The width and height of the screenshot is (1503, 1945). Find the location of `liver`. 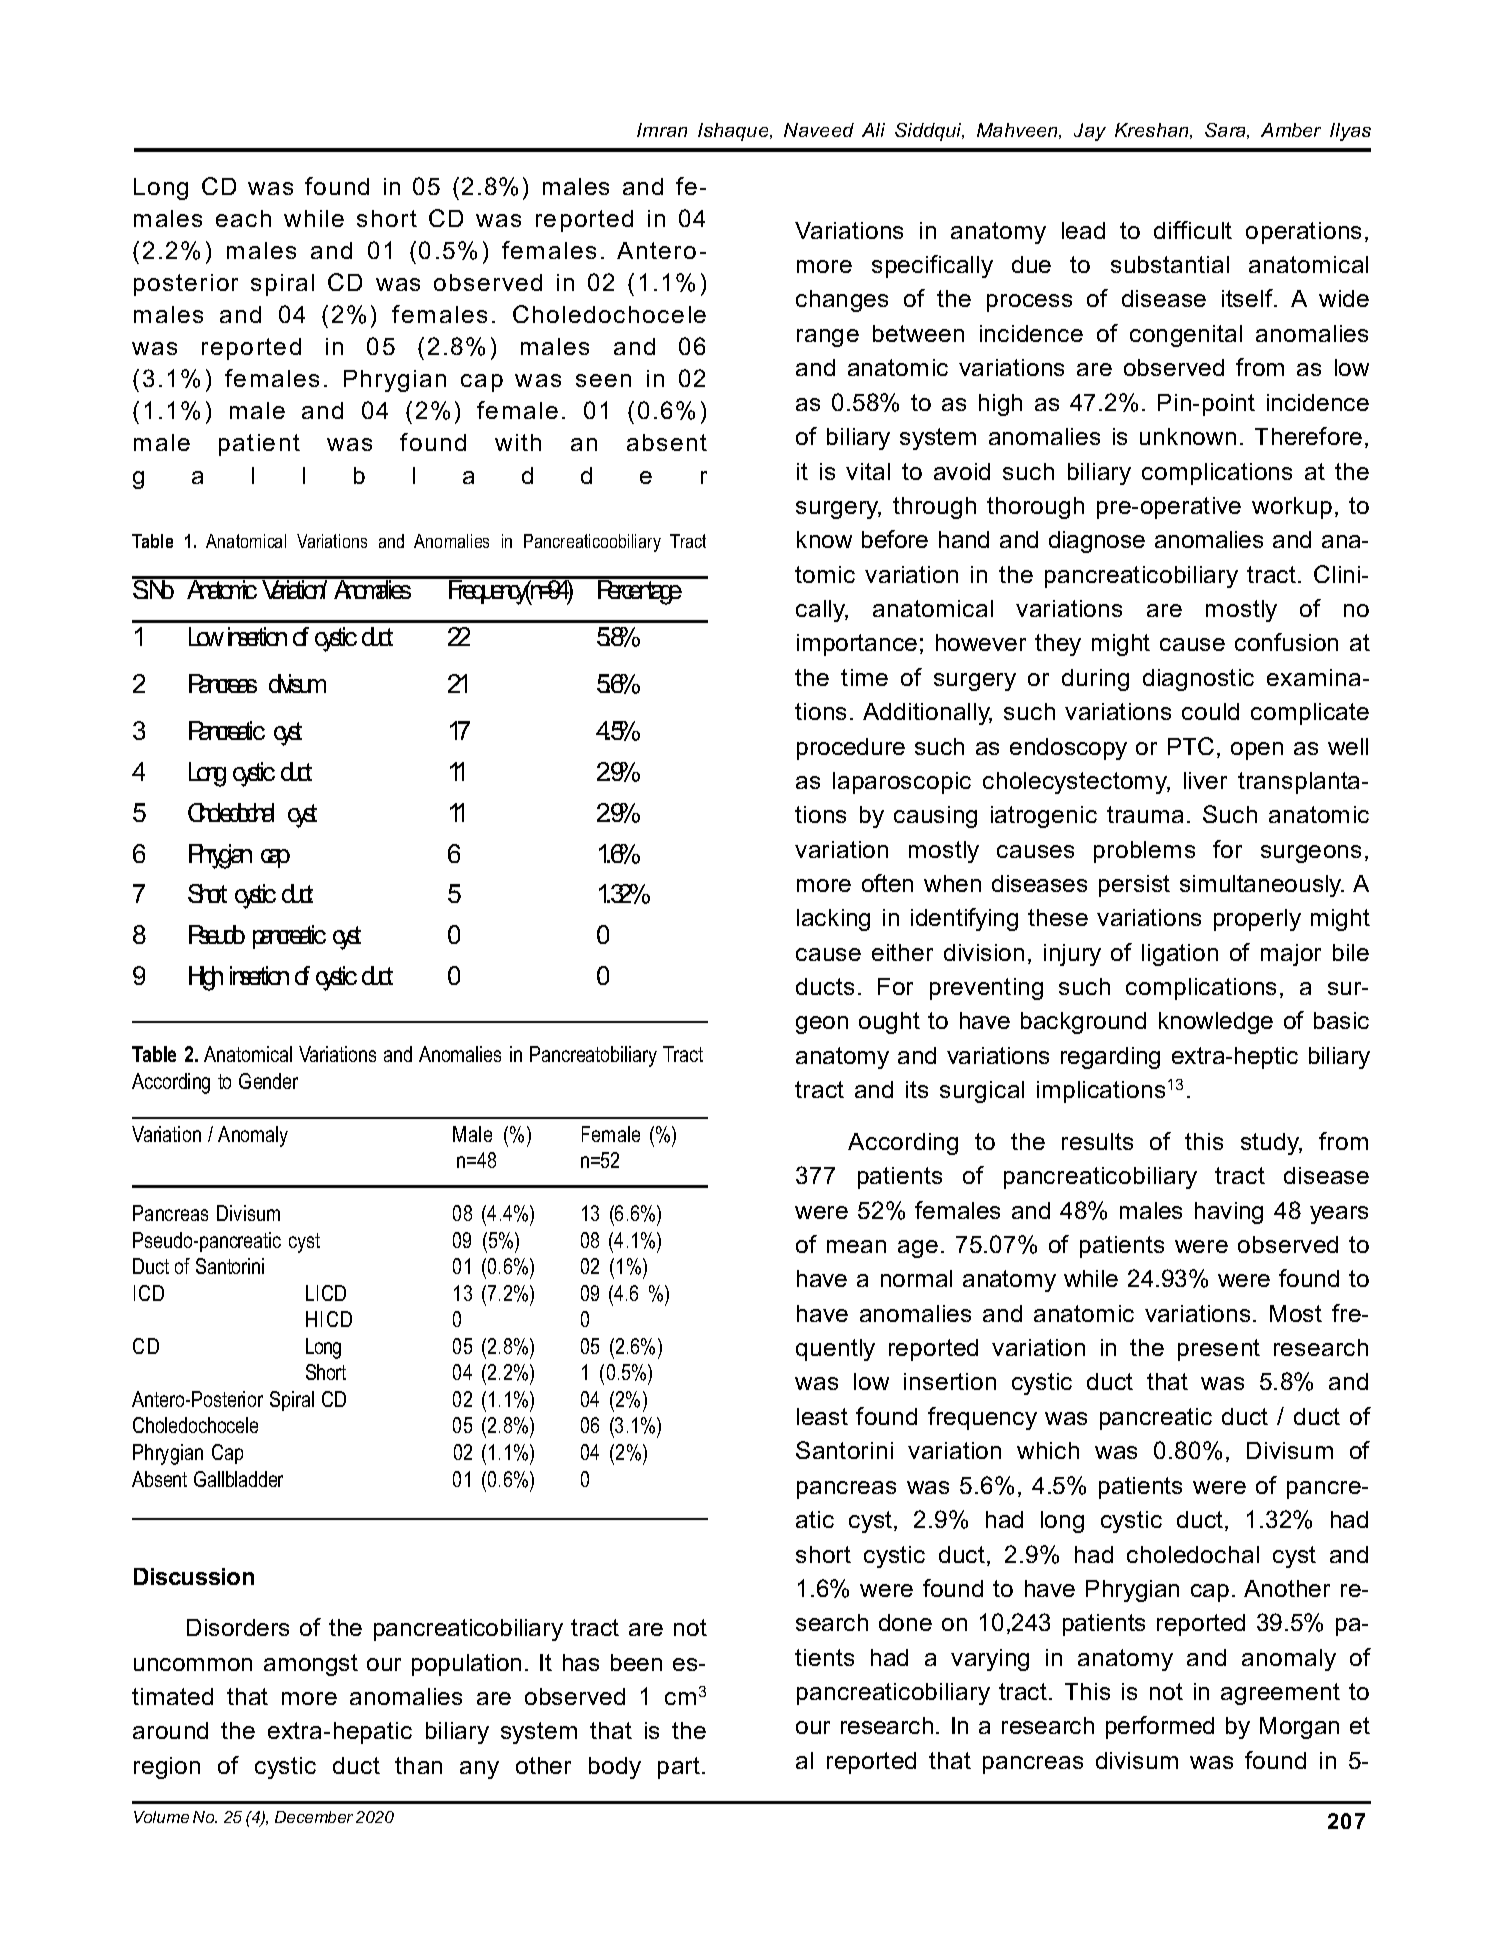

liver is located at coordinates (1205, 780).
